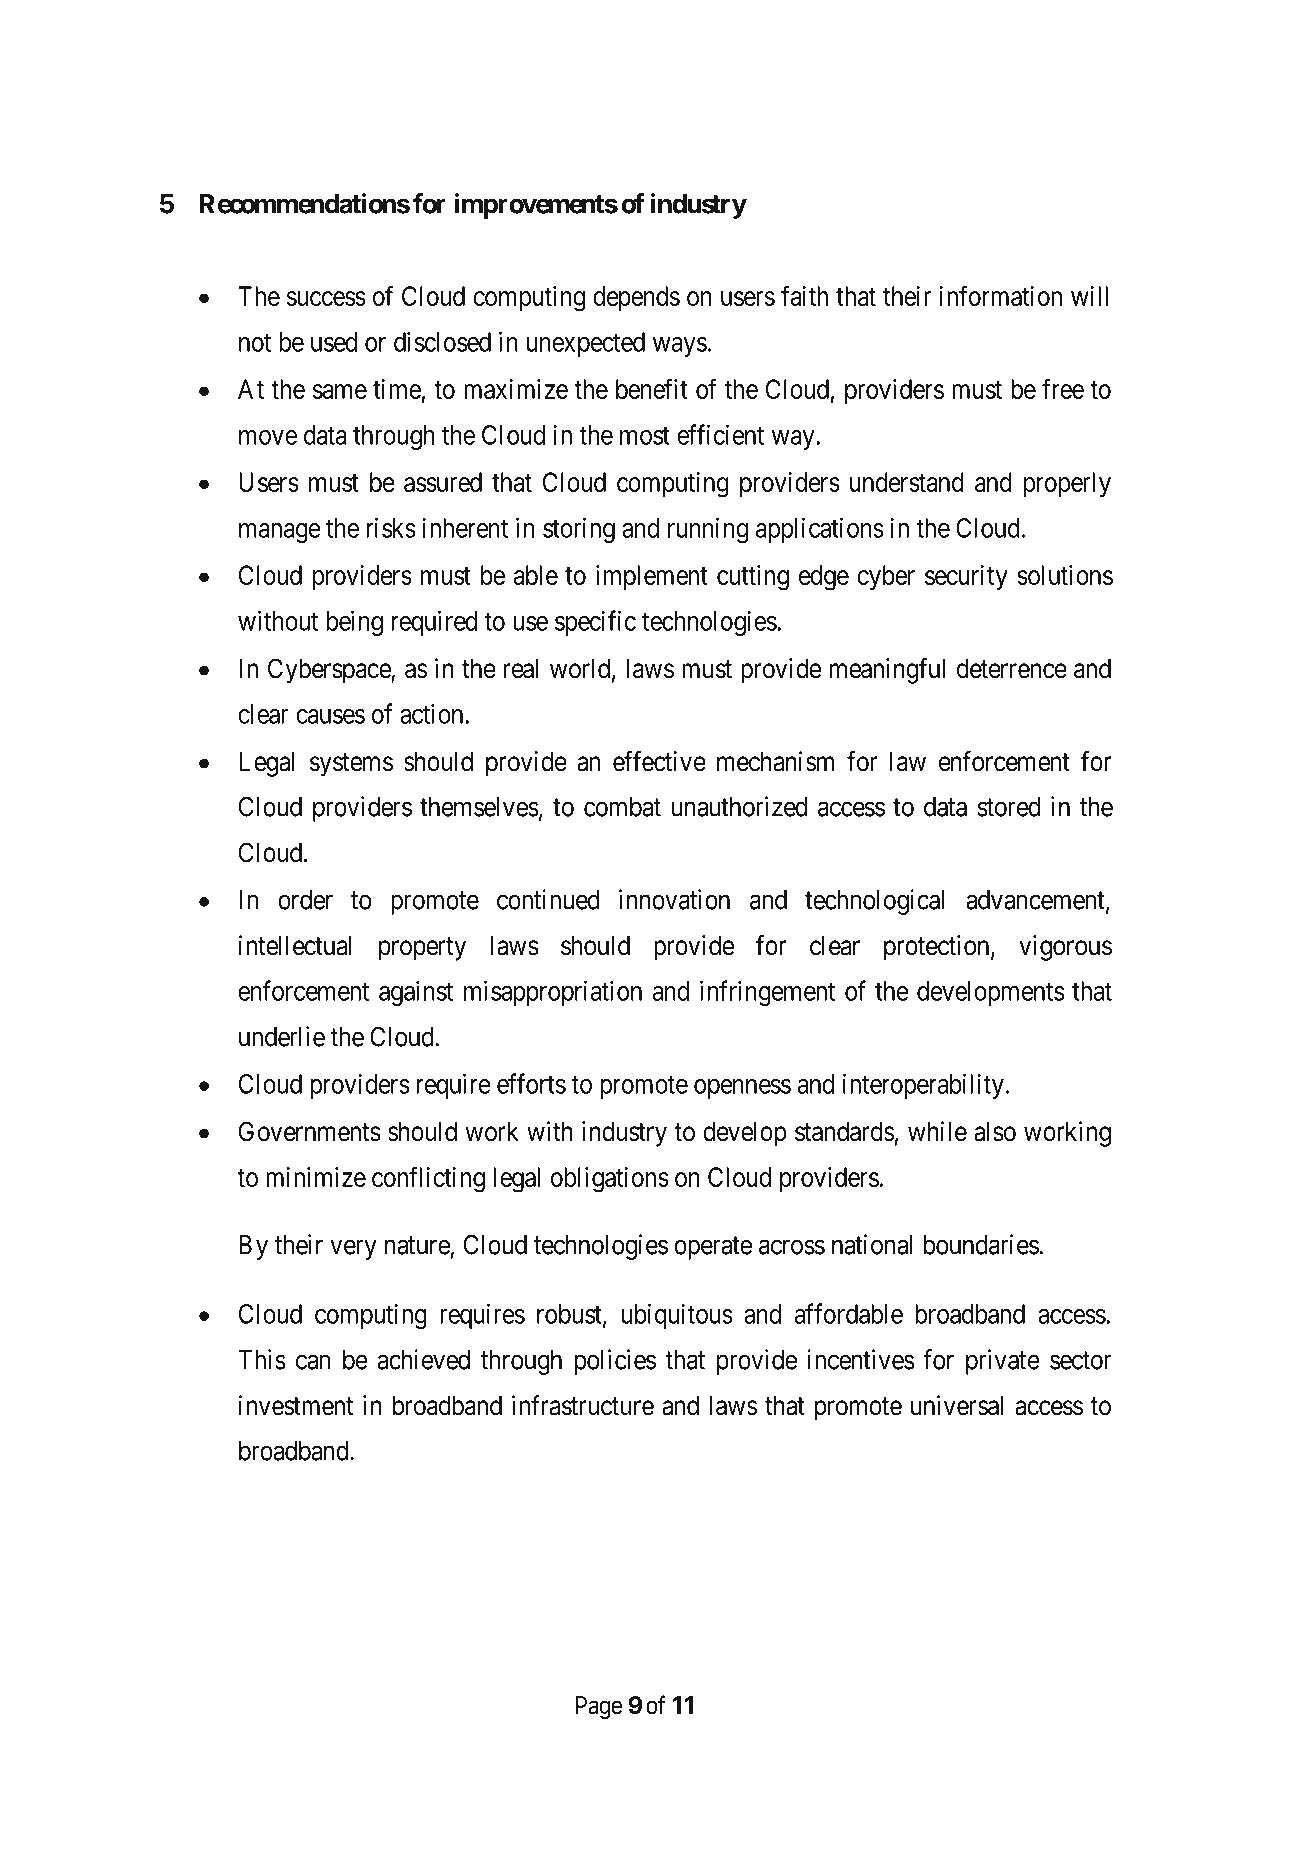 This document has width=1310, height=1853. I want to click on information, so click(1001, 295).
